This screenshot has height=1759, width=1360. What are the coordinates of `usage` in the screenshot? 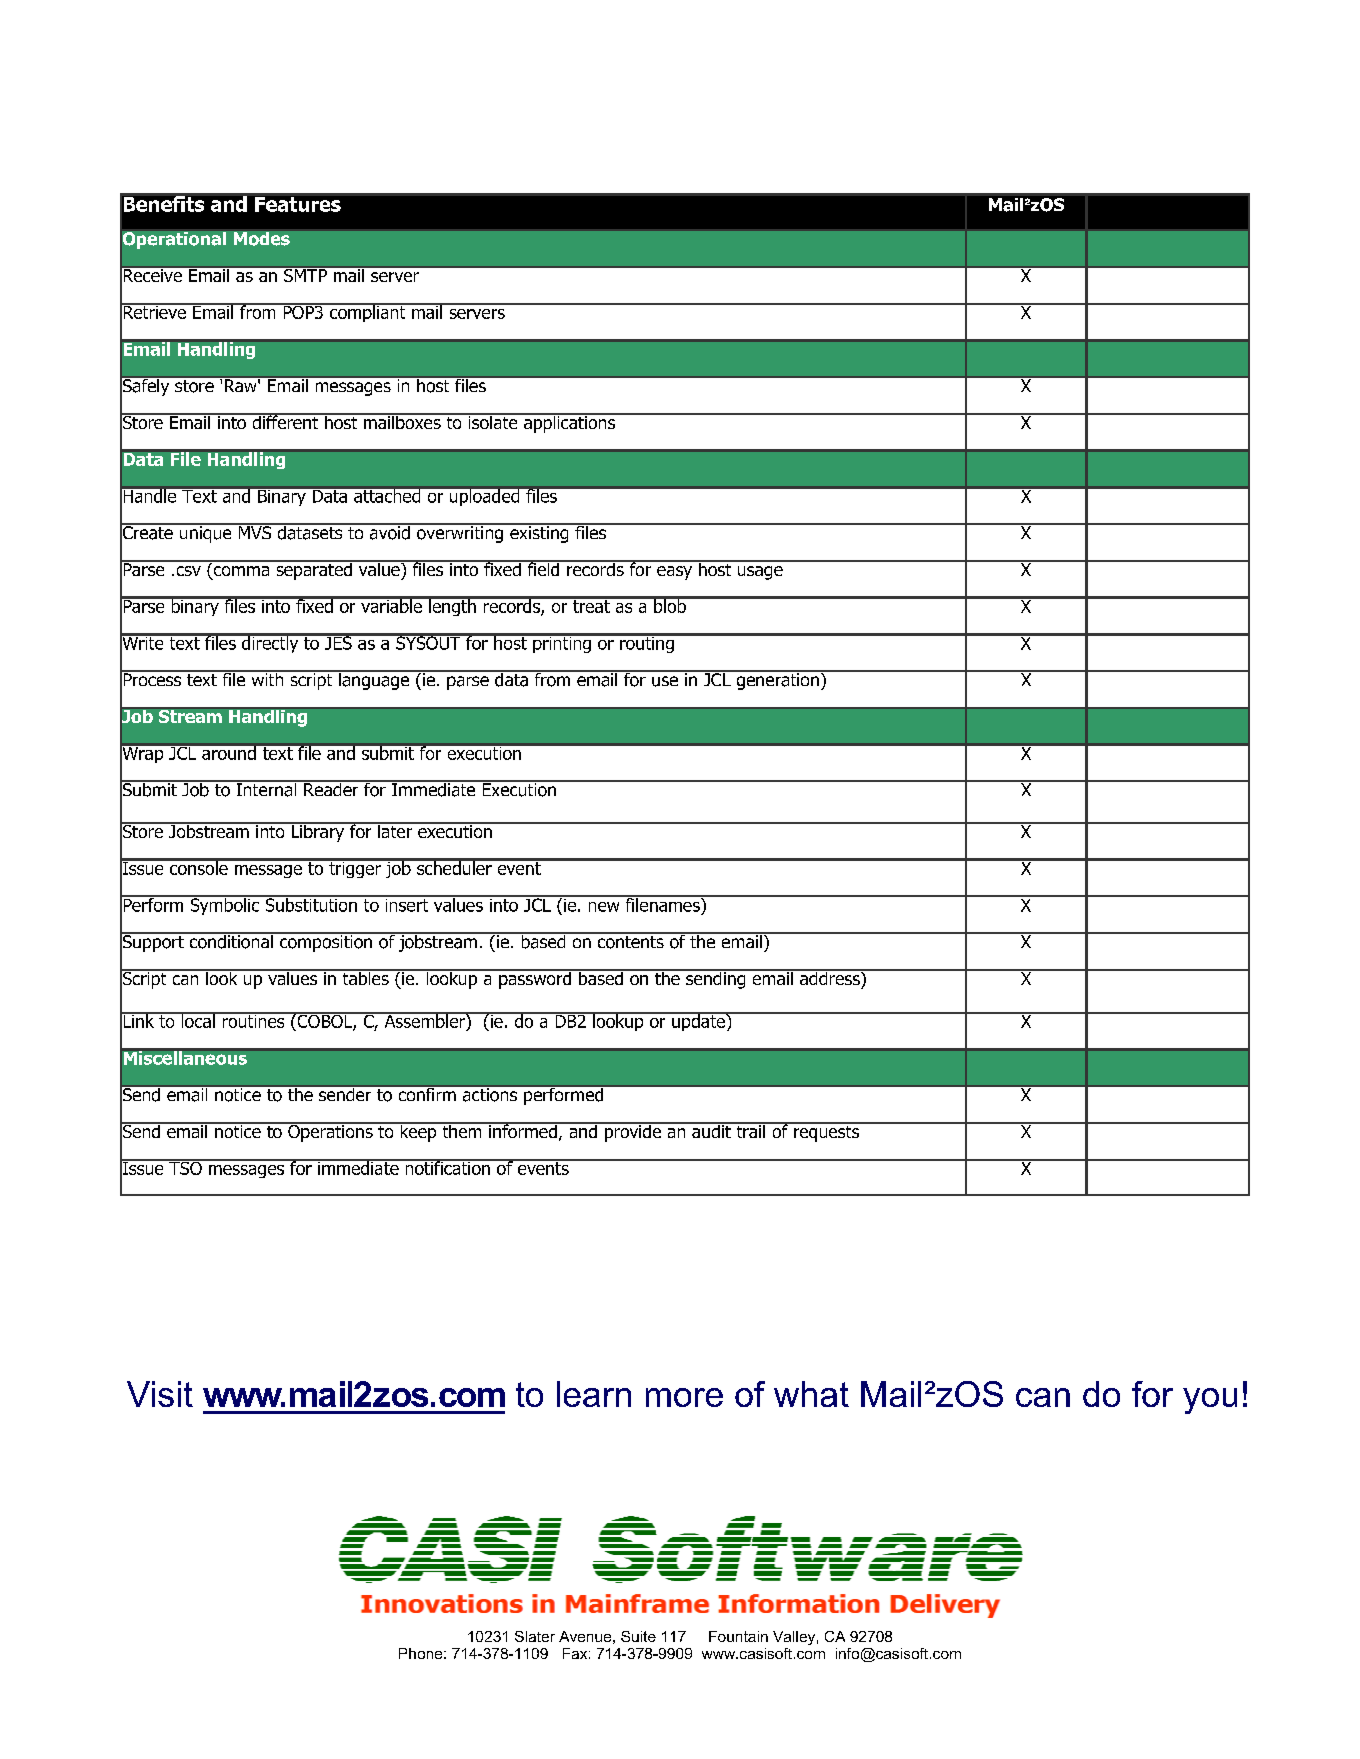 It's located at (760, 573).
